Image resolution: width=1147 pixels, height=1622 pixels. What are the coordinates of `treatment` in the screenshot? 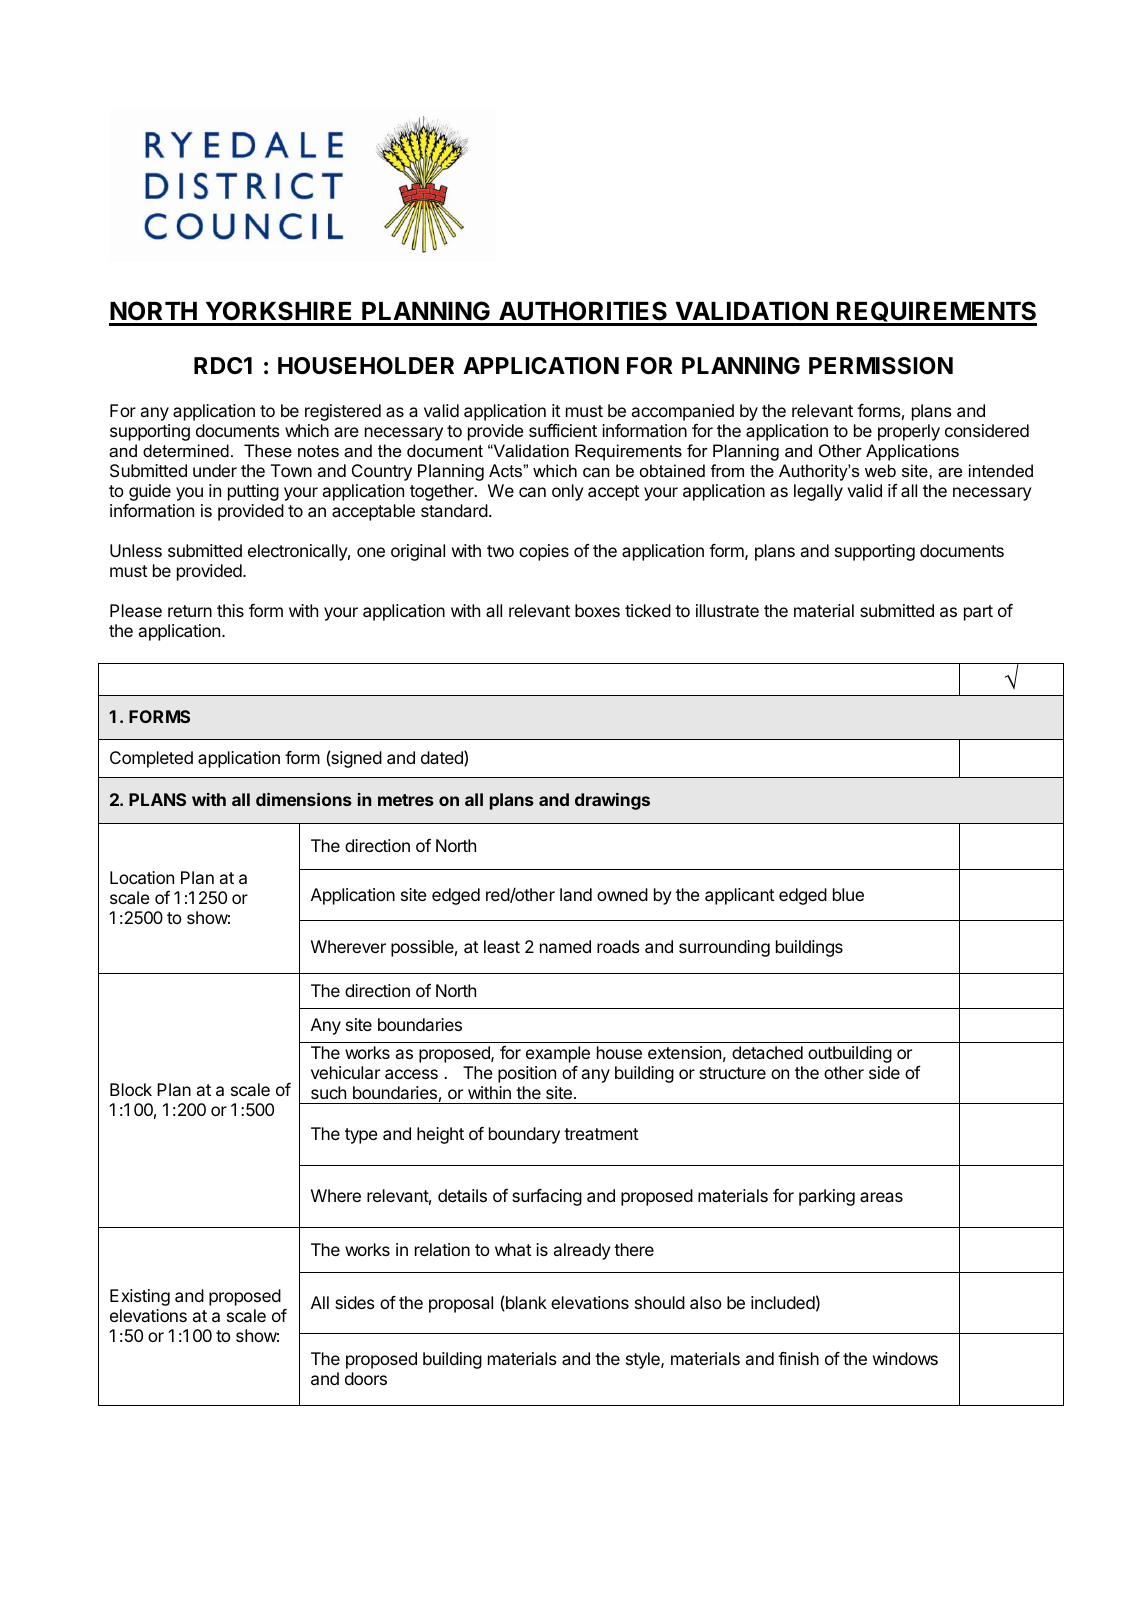 It's located at (601, 1134).
